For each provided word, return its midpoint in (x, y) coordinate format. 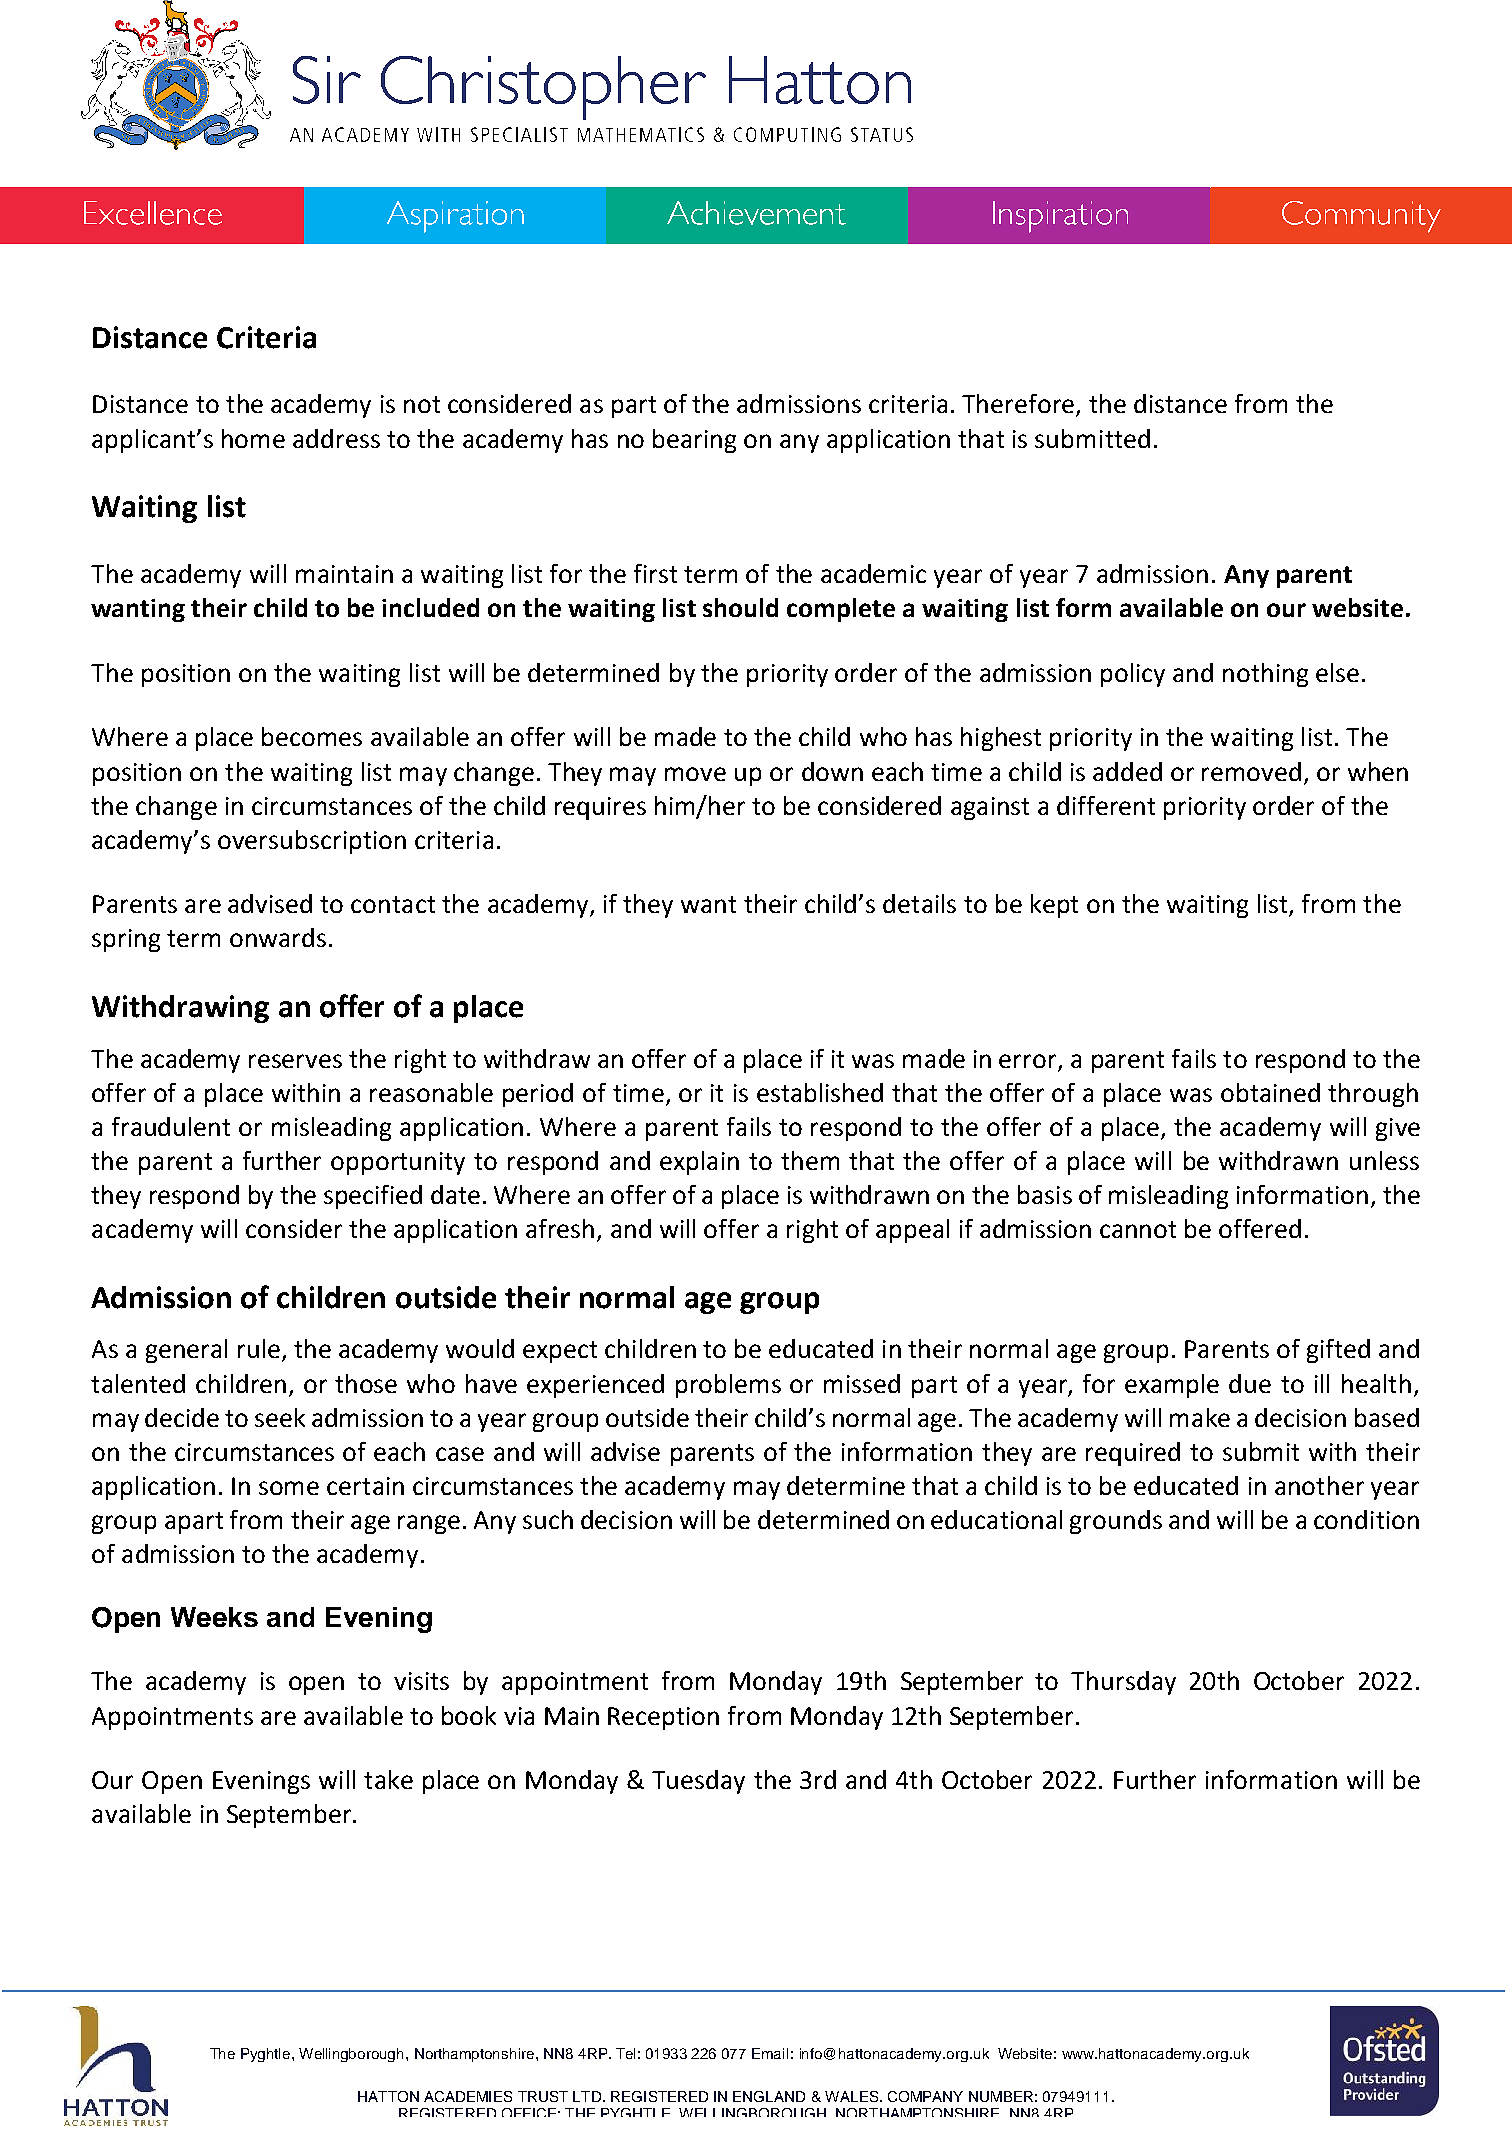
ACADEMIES (468, 2096)
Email (770, 2053)
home (253, 438)
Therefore (1019, 405)
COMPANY (925, 2096)
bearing (694, 441)
